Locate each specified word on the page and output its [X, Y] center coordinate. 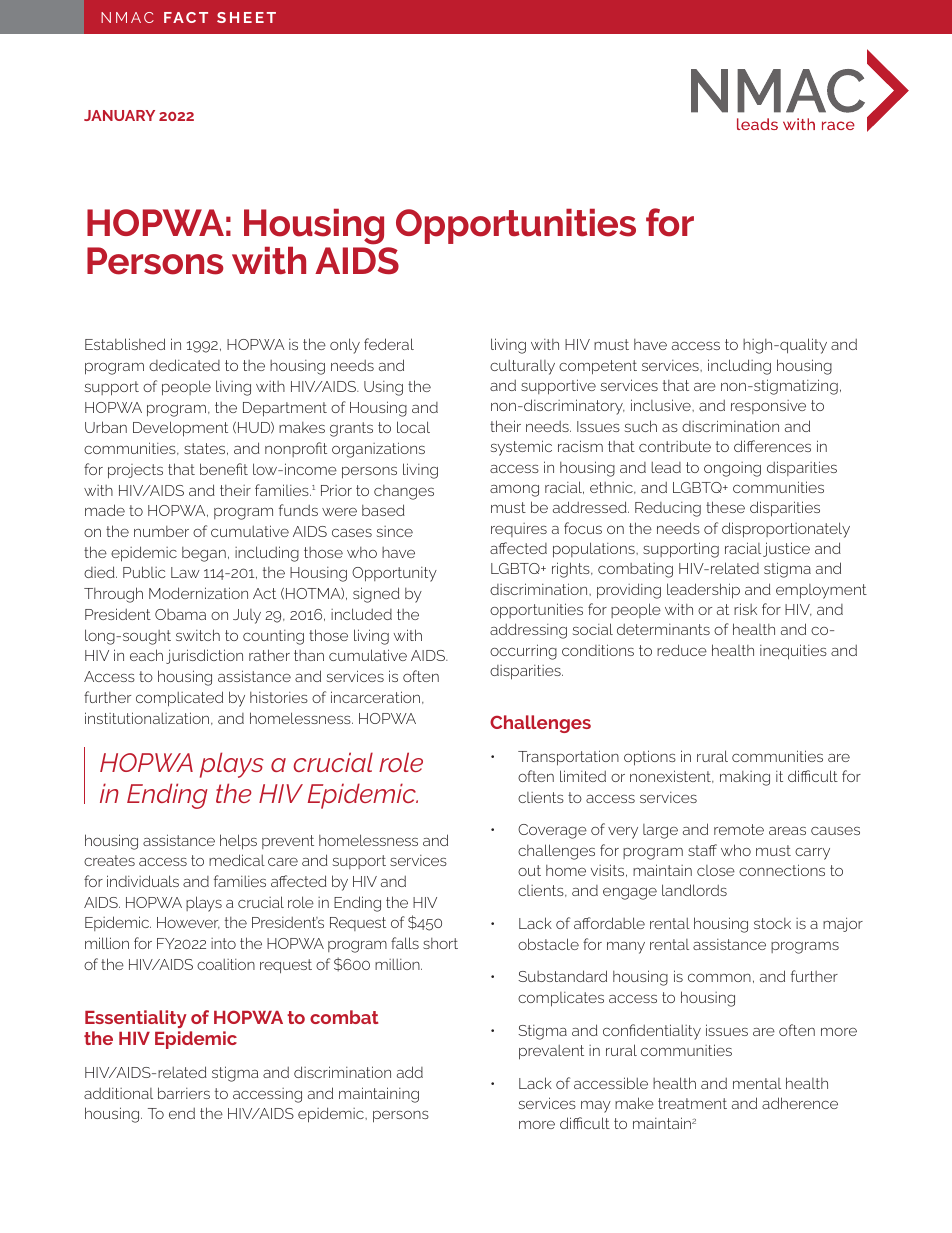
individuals [143, 881]
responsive [768, 407]
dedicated [184, 365]
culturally [522, 367]
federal [389, 344]
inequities [793, 652]
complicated [179, 699]
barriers [184, 1093]
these [725, 507]
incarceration [375, 697]
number [161, 531]
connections [782, 870]
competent [598, 367]
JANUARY [119, 115]
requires [519, 530]
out [529, 870]
